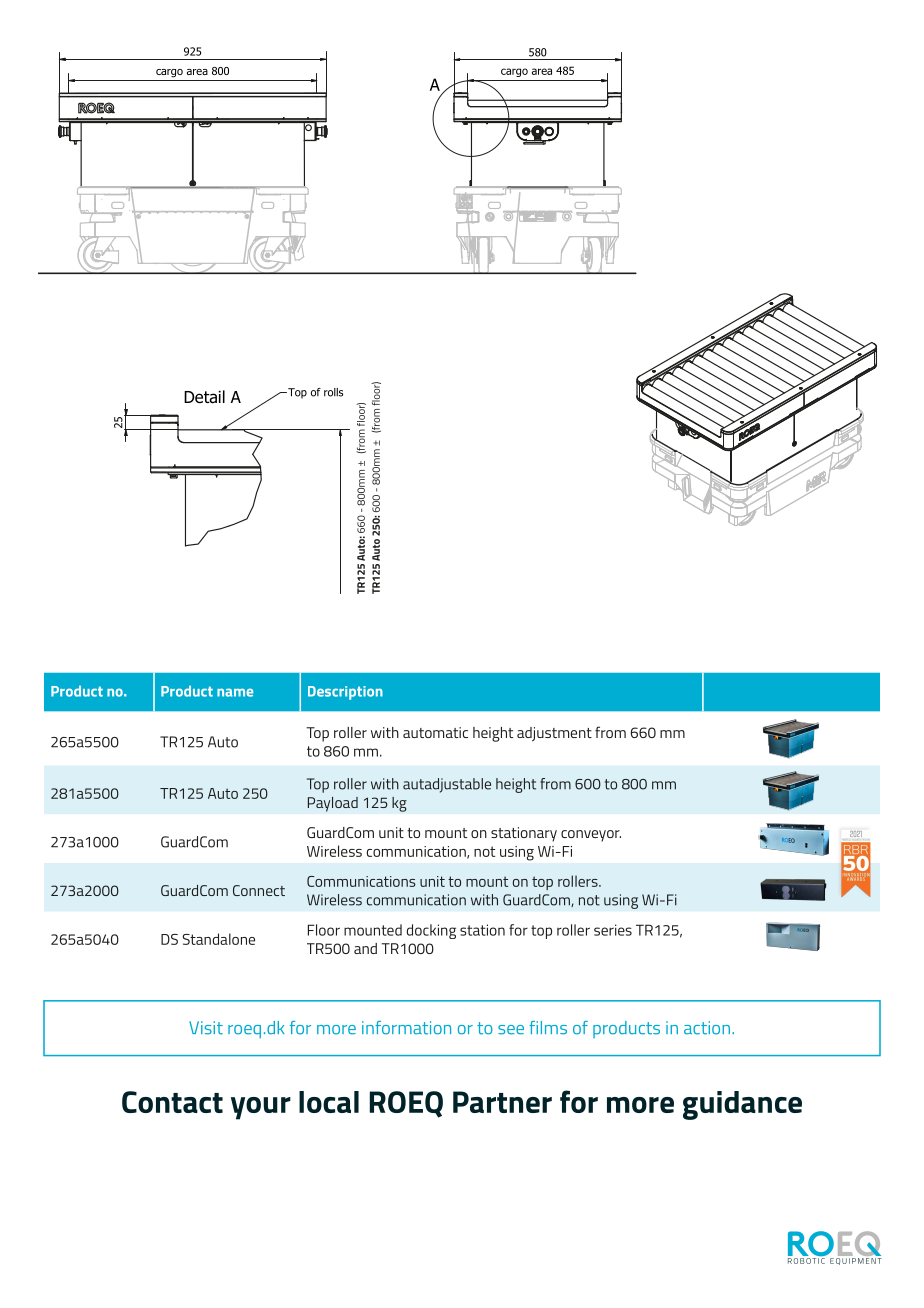 The height and width of the screenshot is (1308, 924). I want to click on Description, so click(345, 693).
